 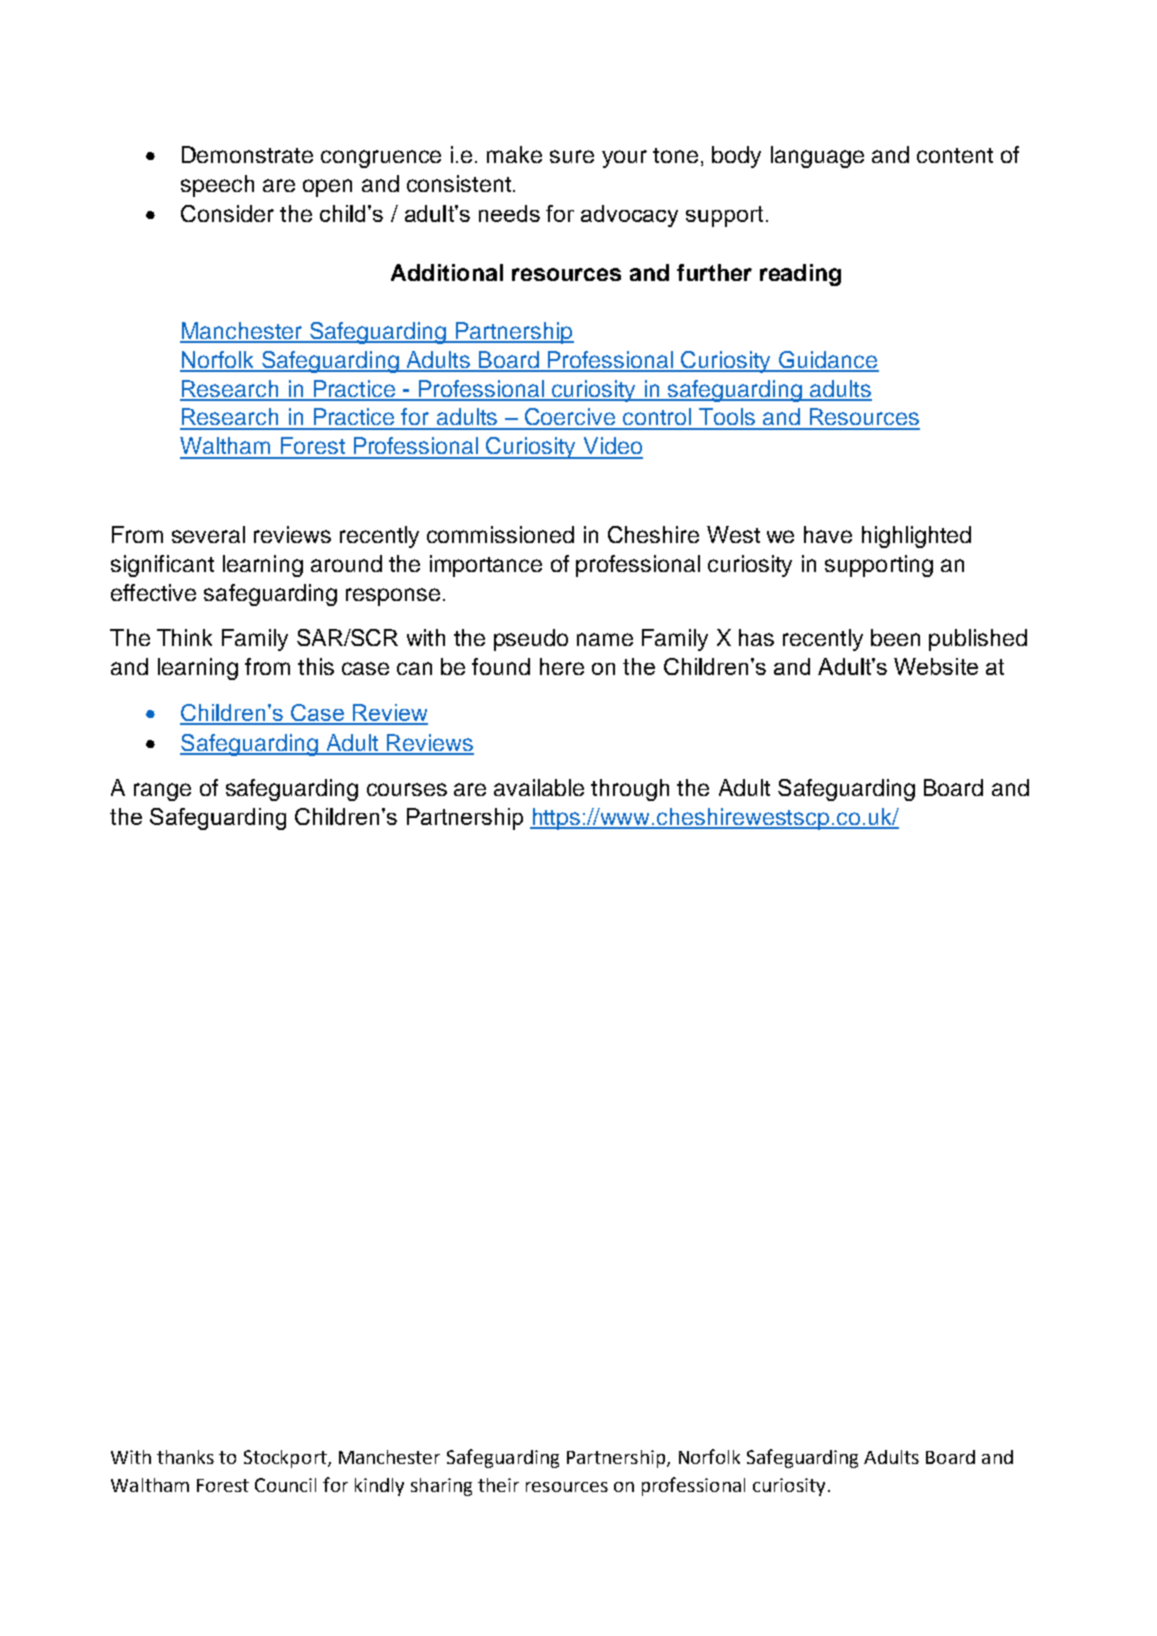 What do you see at coordinates (184, 637) in the screenshot?
I see `Think` at bounding box center [184, 637].
